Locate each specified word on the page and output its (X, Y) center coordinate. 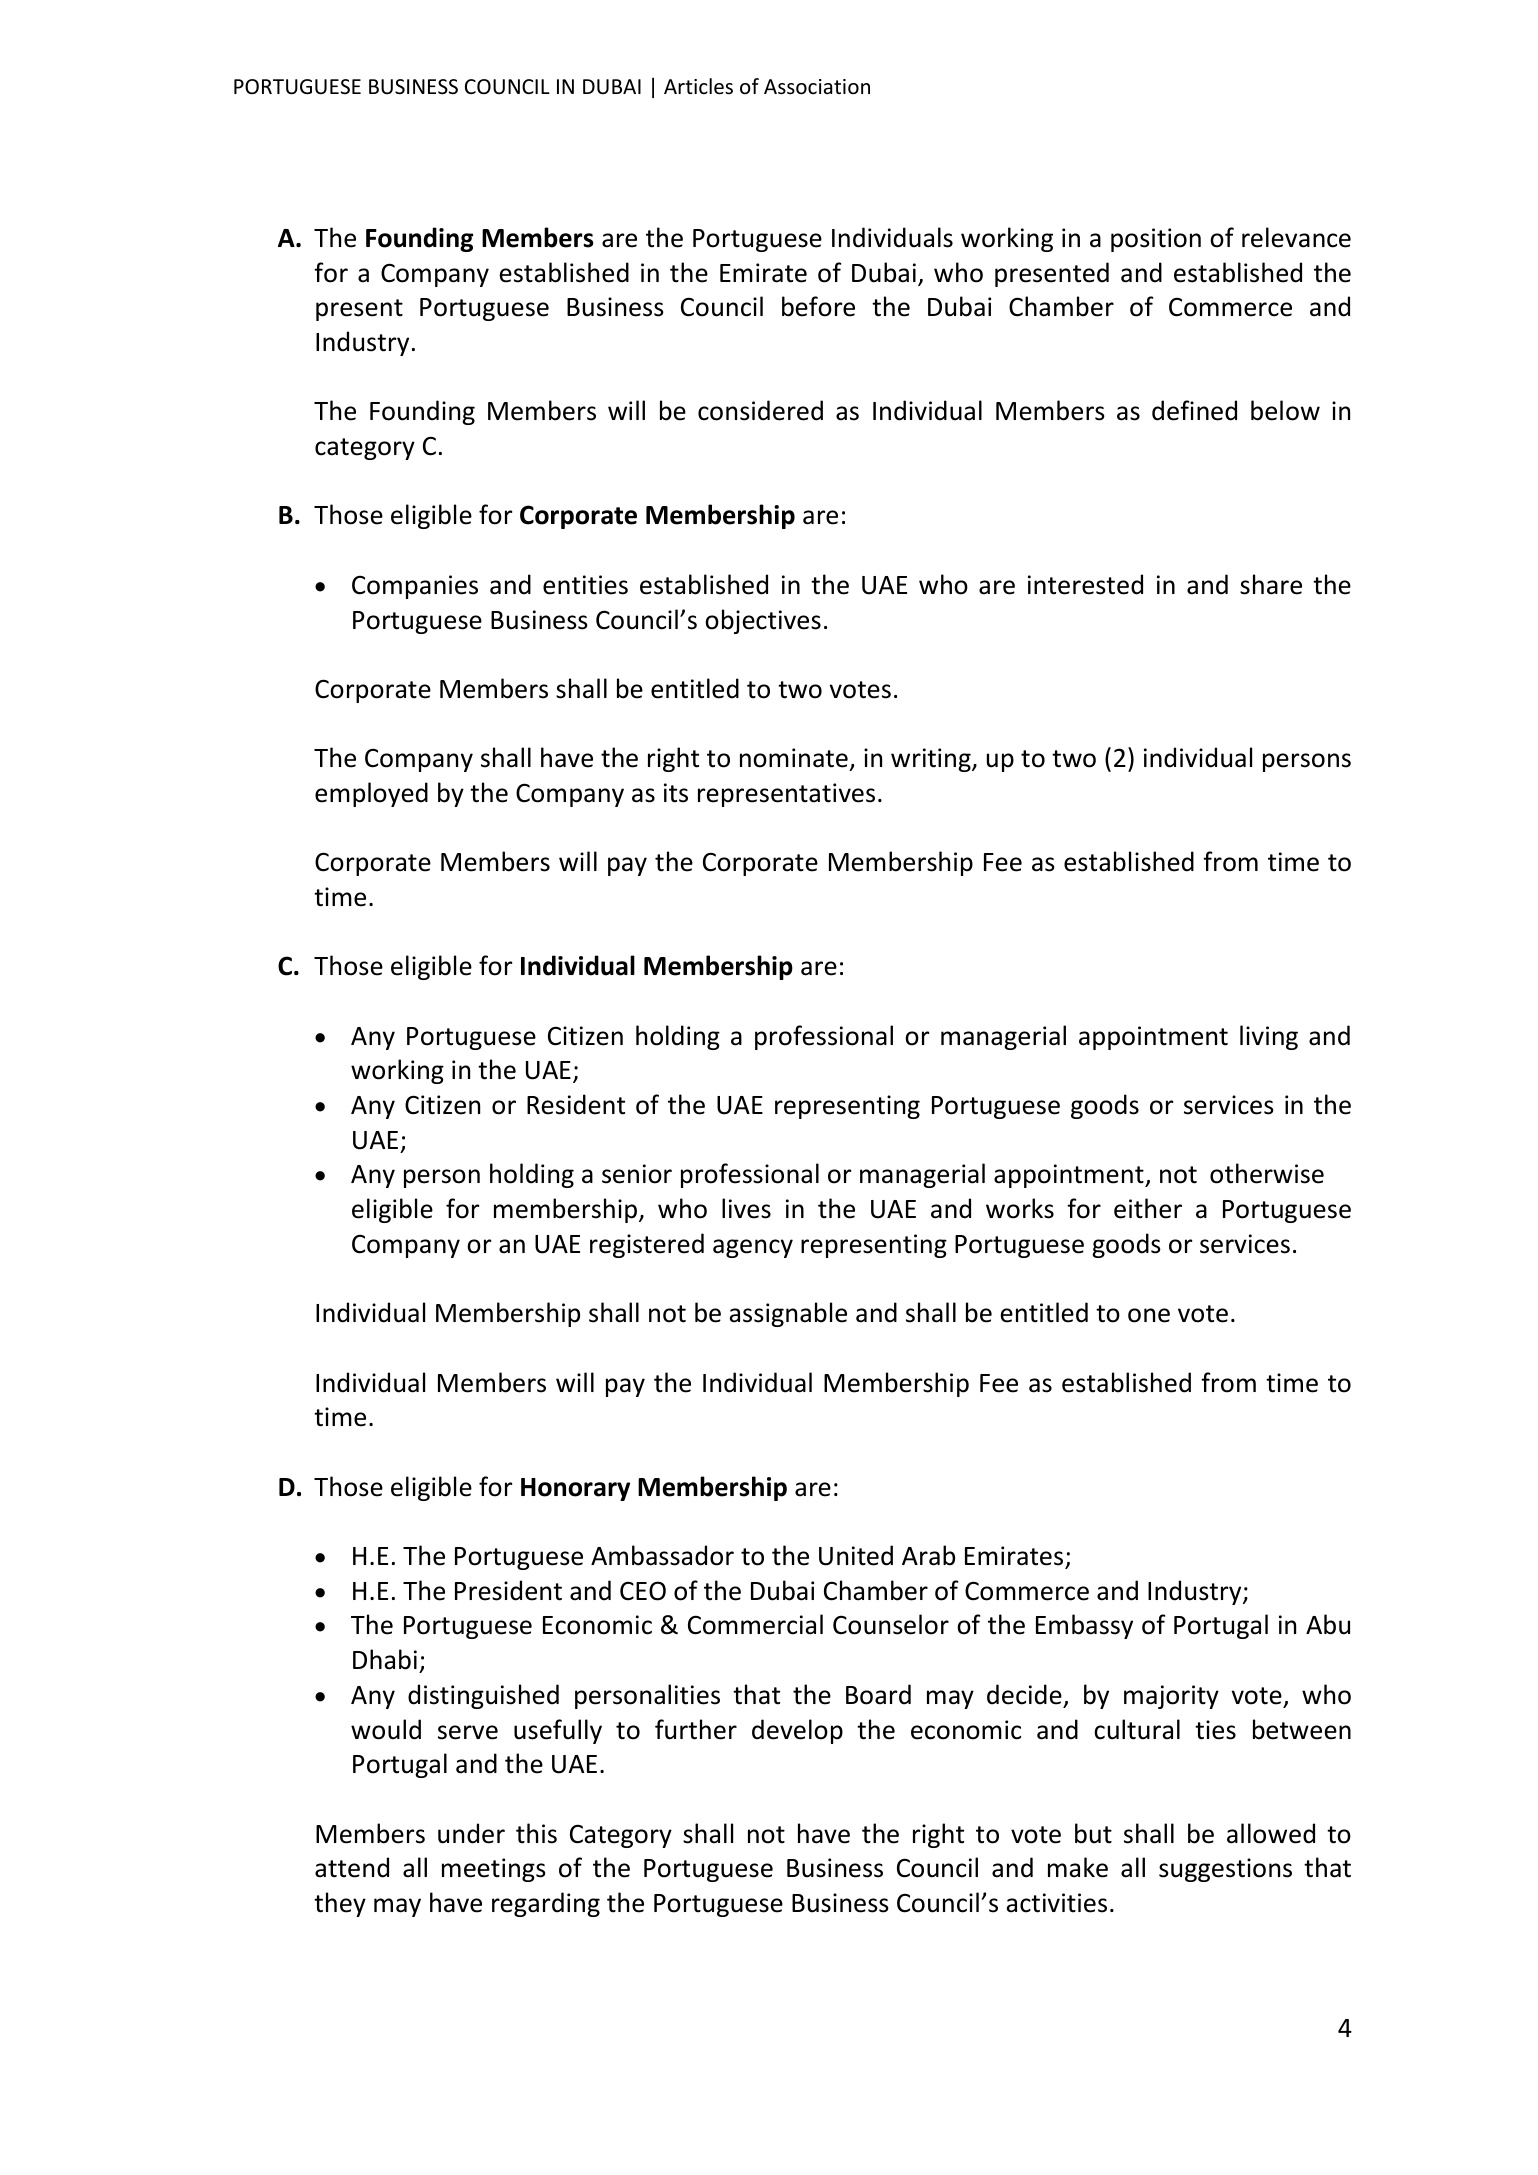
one (1149, 1315)
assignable (788, 1314)
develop (797, 1731)
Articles (698, 86)
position (1156, 240)
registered (647, 1245)
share (1271, 584)
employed (371, 794)
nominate (794, 758)
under (471, 1833)
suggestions (1225, 1870)
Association (817, 87)
